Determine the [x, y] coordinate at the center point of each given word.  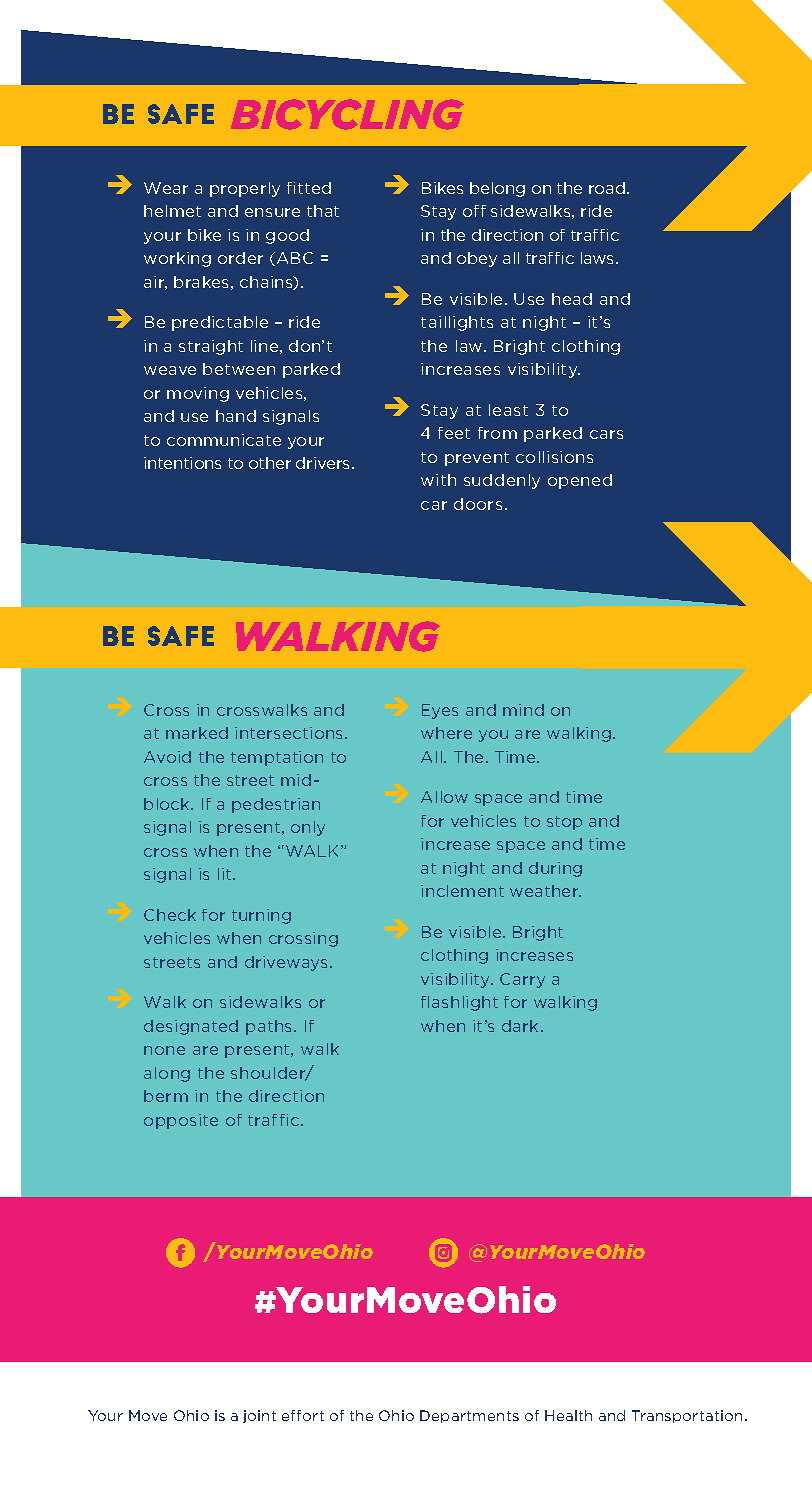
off [474, 211]
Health [568, 1415]
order [240, 258]
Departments [469, 1416]
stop [564, 823]
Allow [444, 797]
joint [259, 1416]
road [607, 188]
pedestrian [276, 805]
